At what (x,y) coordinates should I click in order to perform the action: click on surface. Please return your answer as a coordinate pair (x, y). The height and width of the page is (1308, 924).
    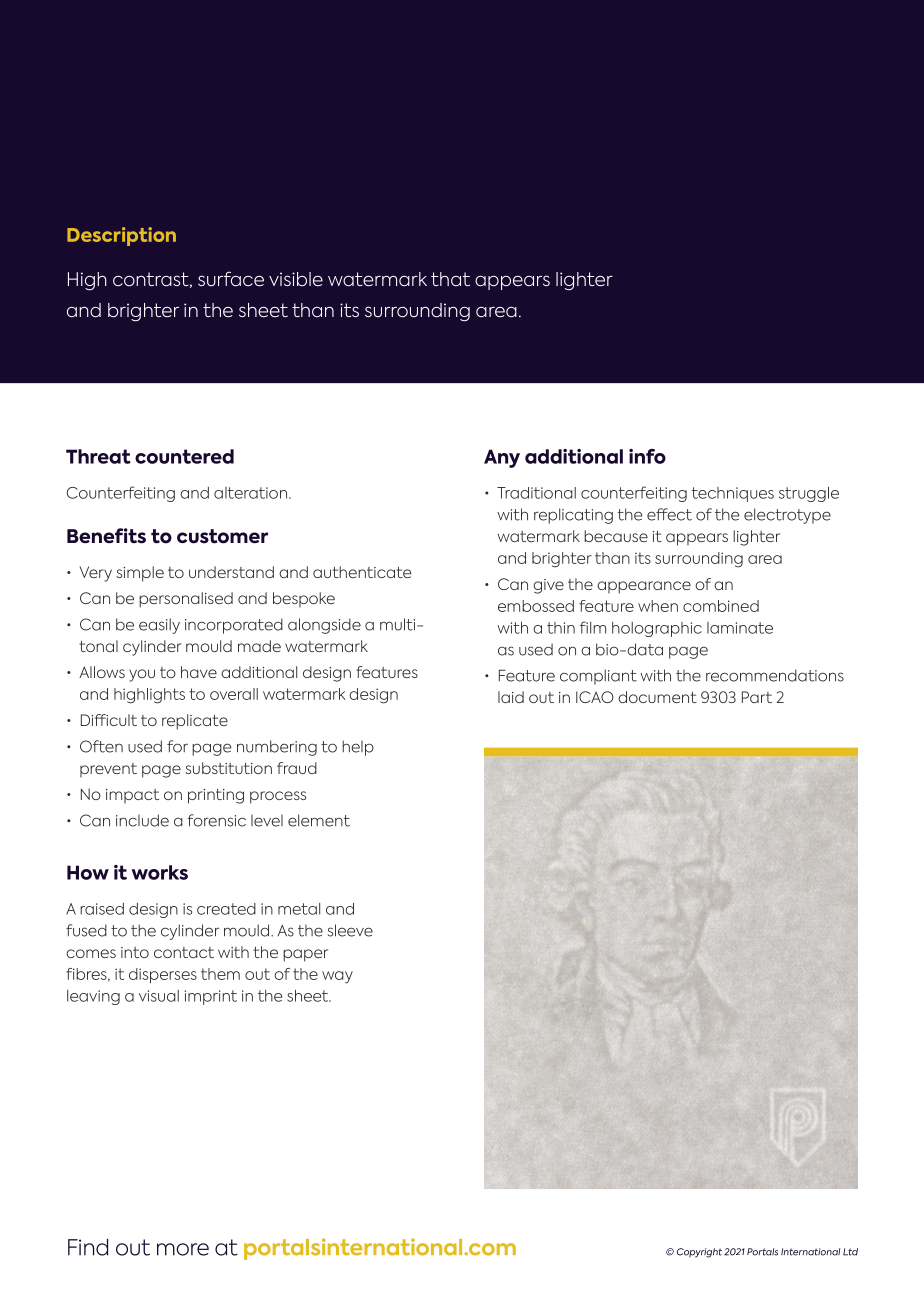
    Looking at the image, I should click on (231, 279).
